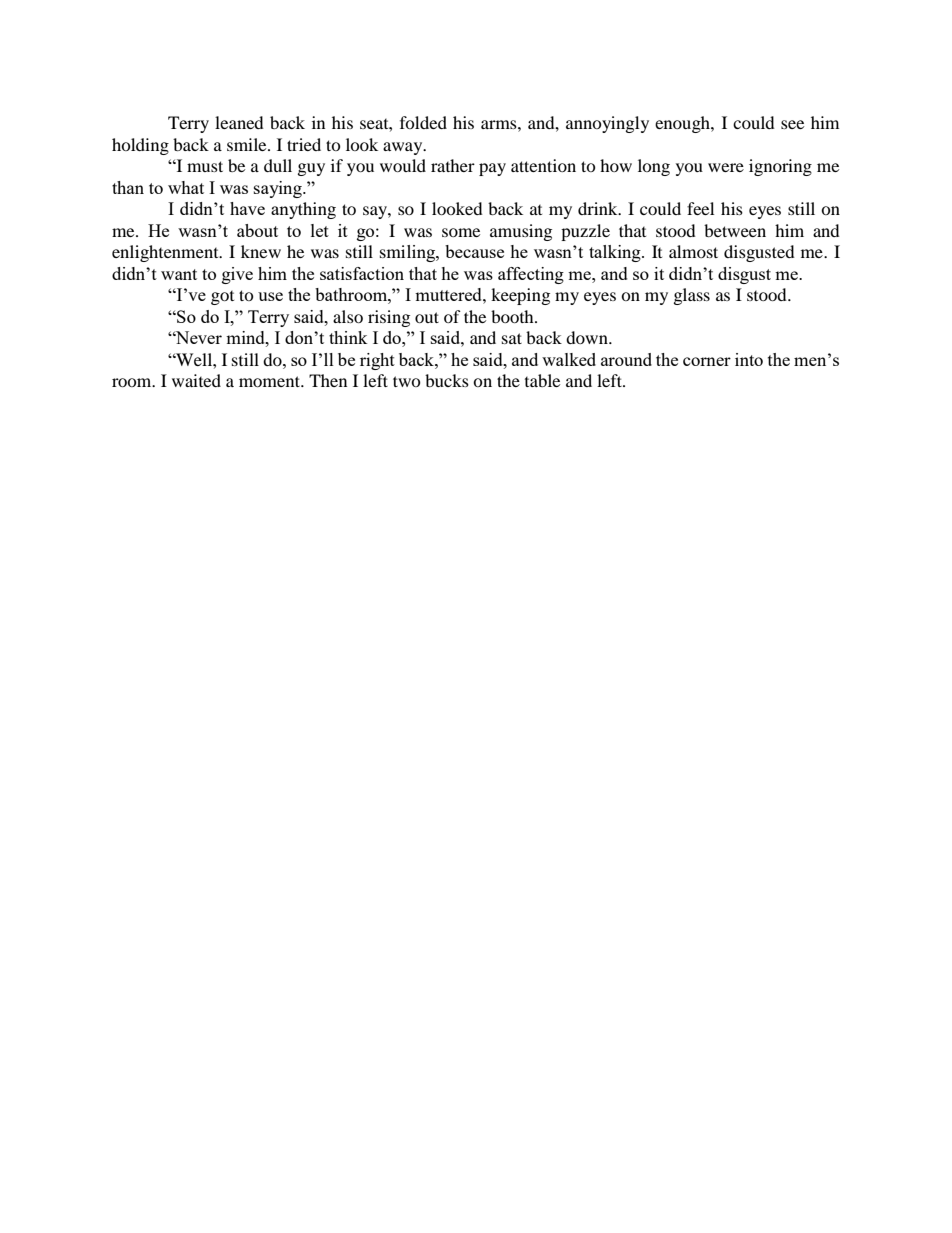  I want to click on enlightenment, so click(166, 253).
